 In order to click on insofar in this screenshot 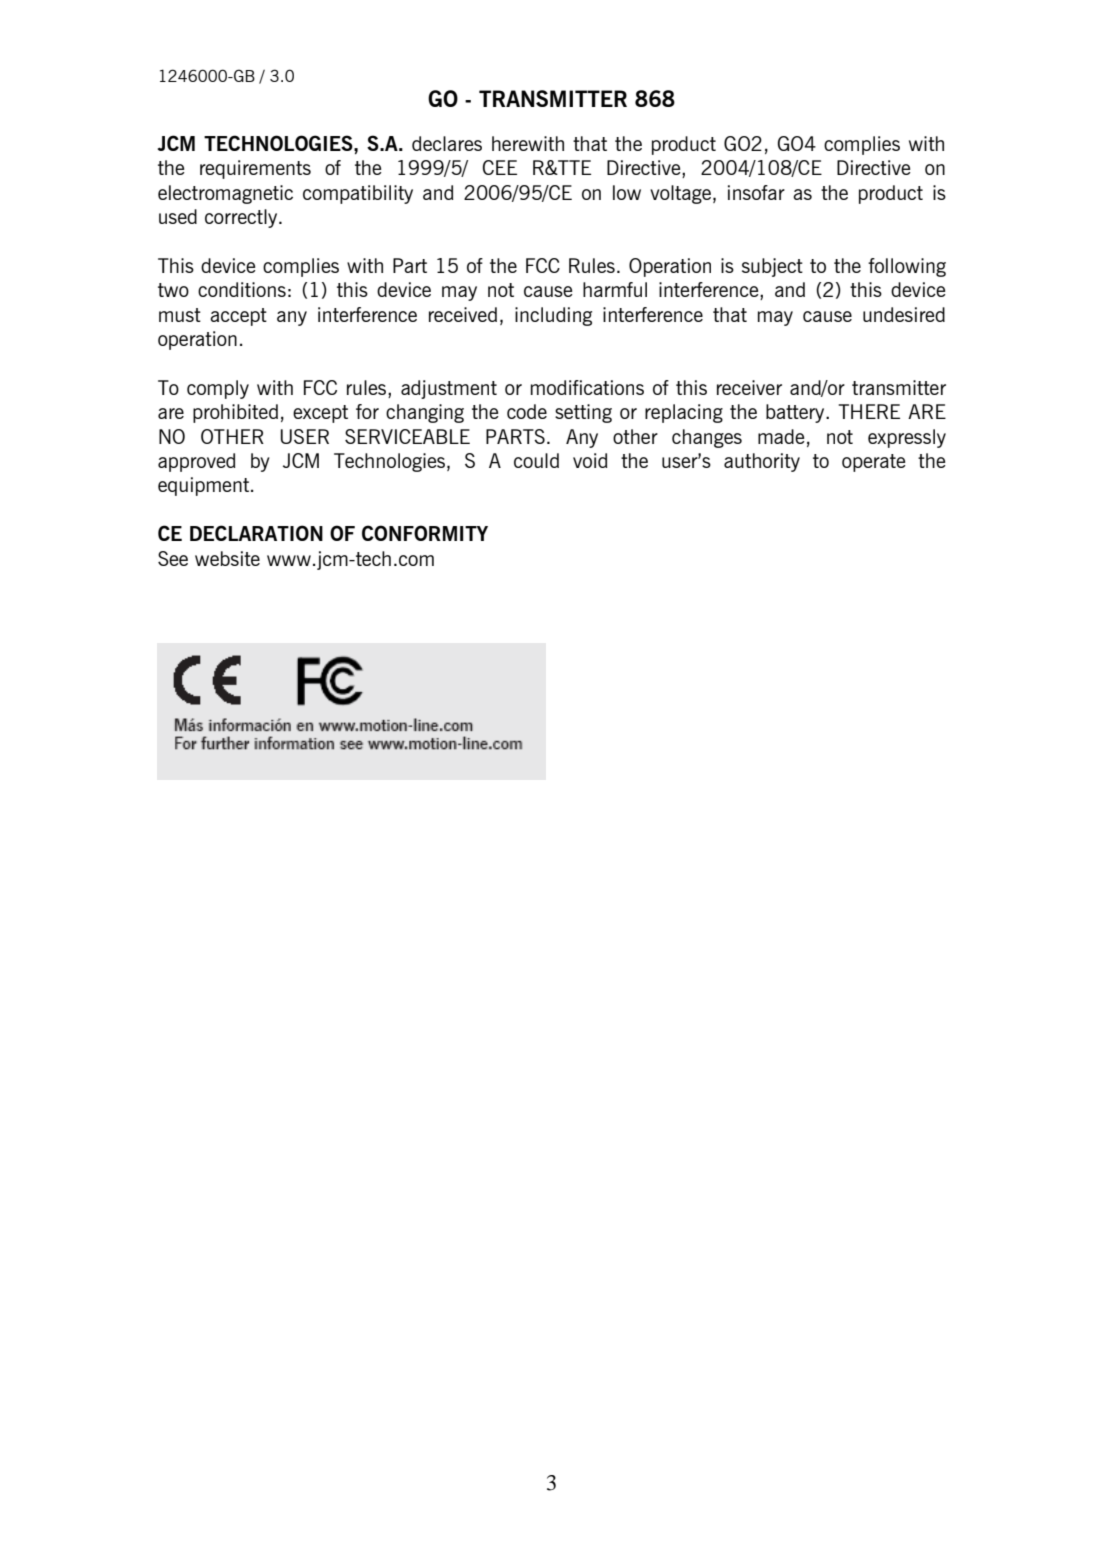, I will do `click(756, 192)`.
